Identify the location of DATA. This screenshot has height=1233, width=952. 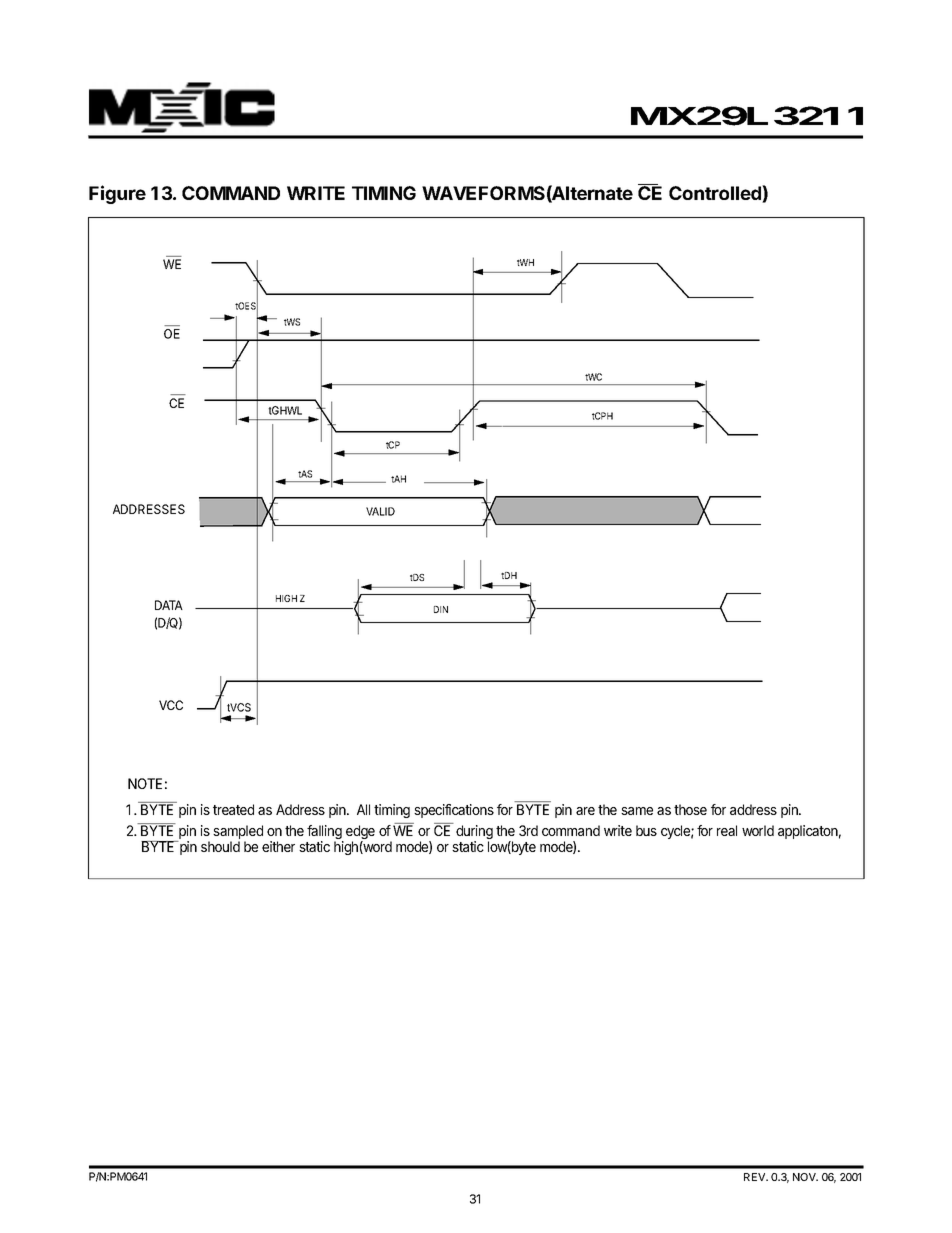
(169, 605).
